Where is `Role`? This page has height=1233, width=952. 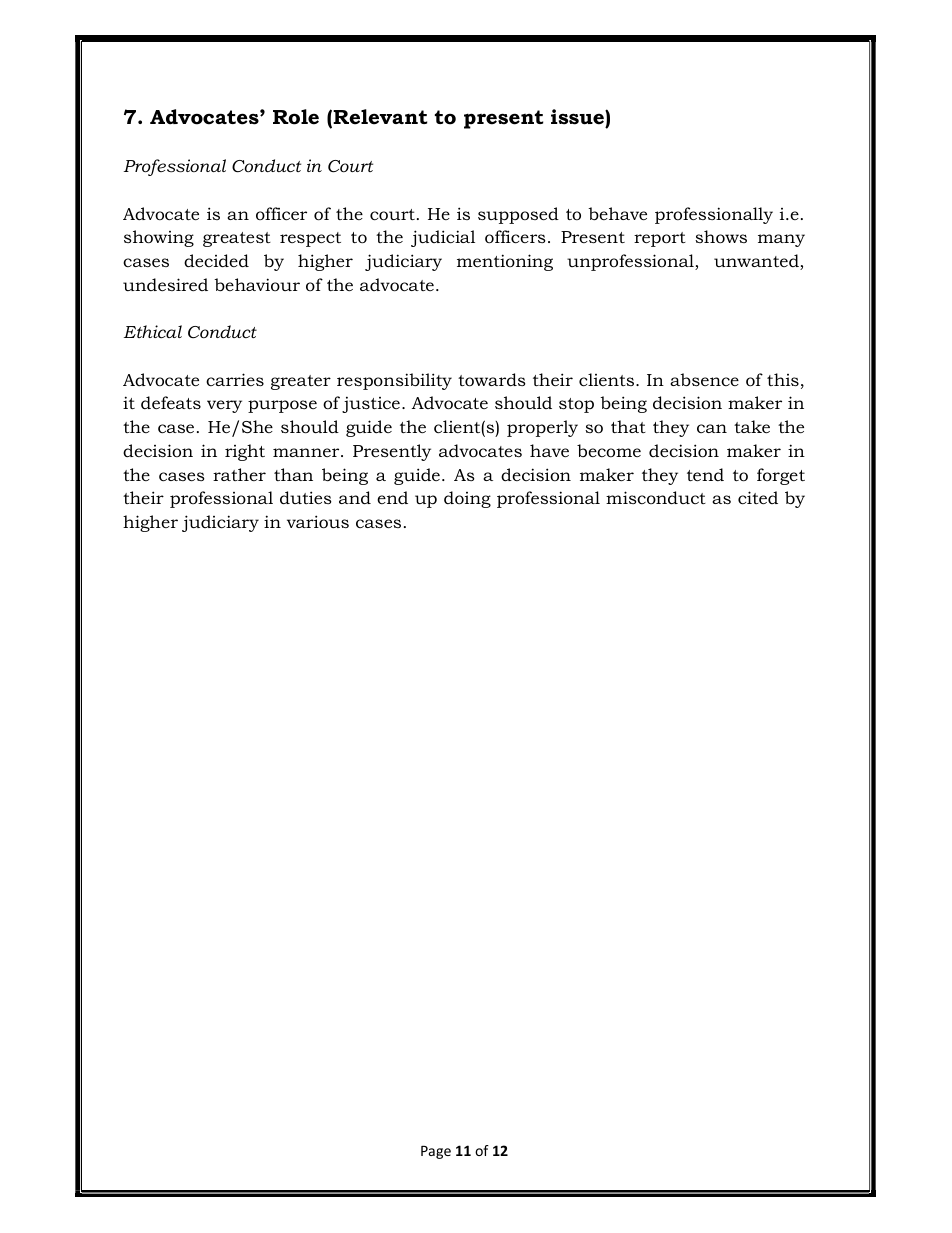
Role is located at coordinates (296, 117).
